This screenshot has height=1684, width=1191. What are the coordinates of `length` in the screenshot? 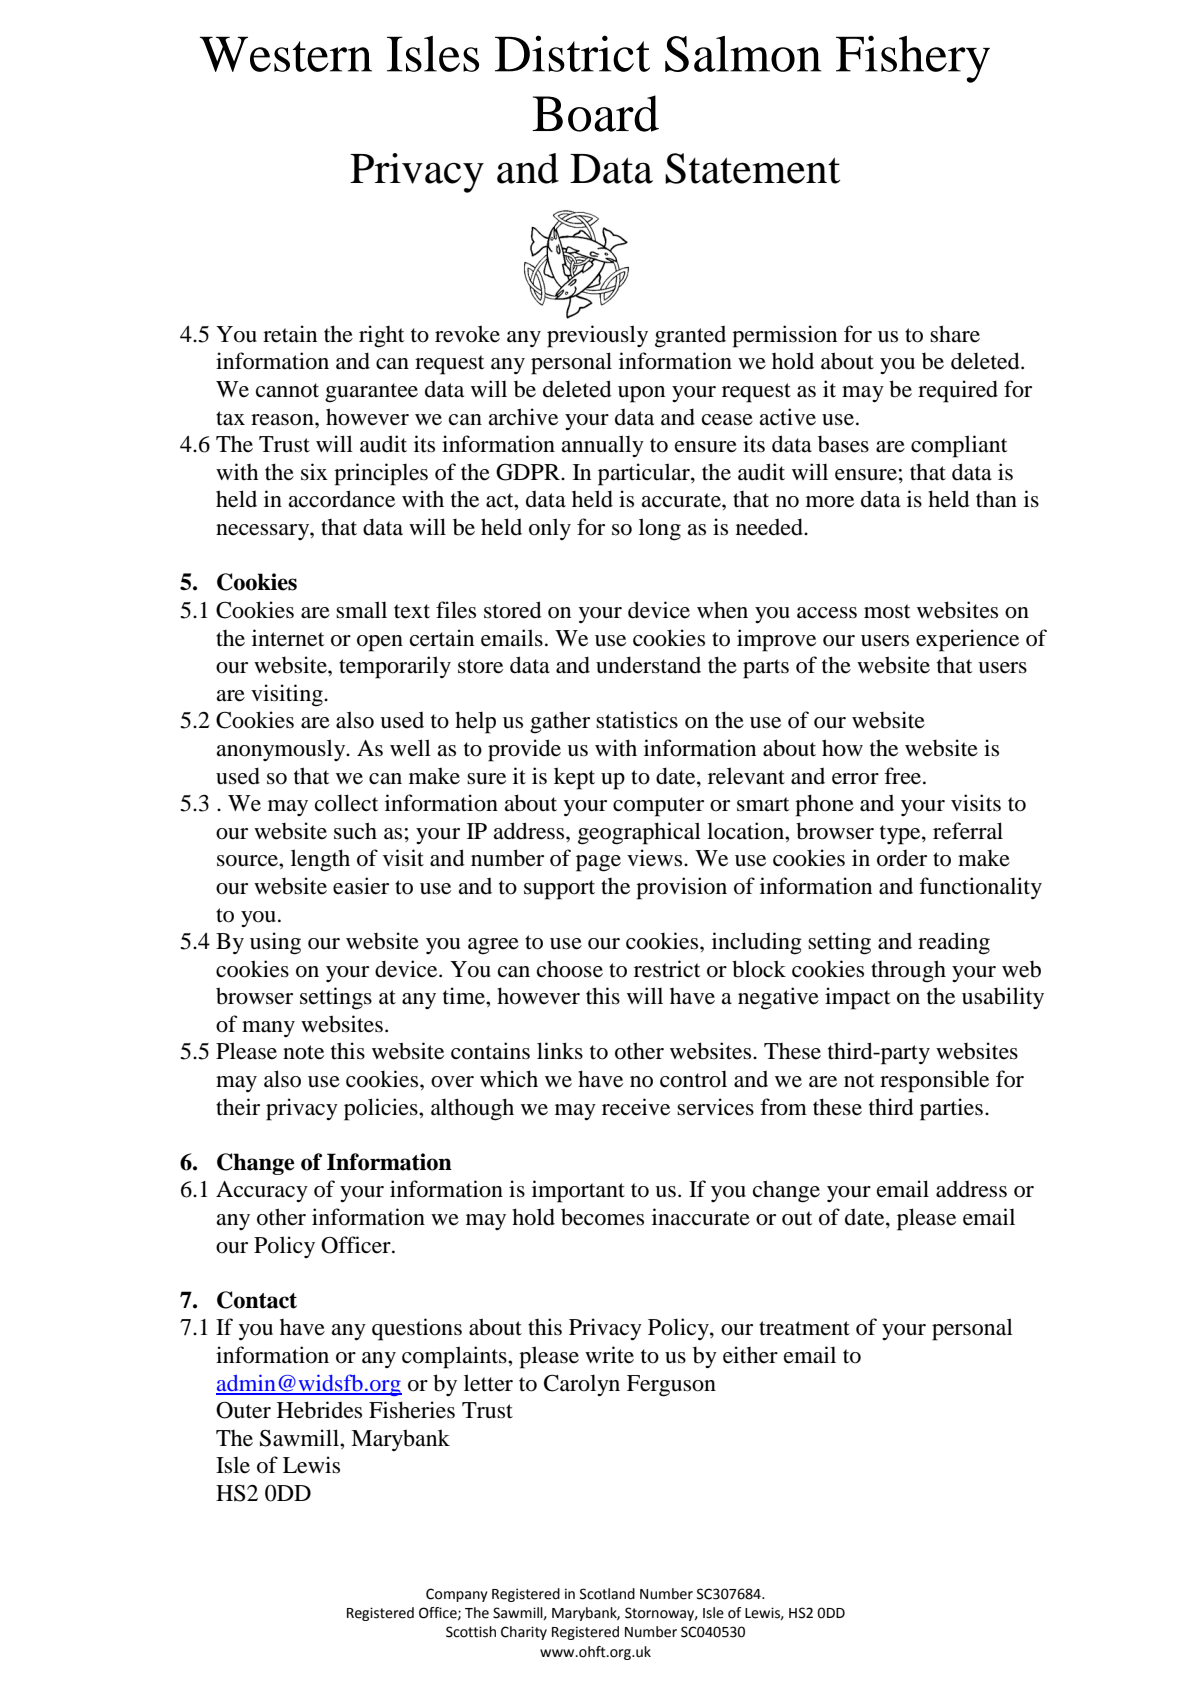 It's located at (320, 860).
